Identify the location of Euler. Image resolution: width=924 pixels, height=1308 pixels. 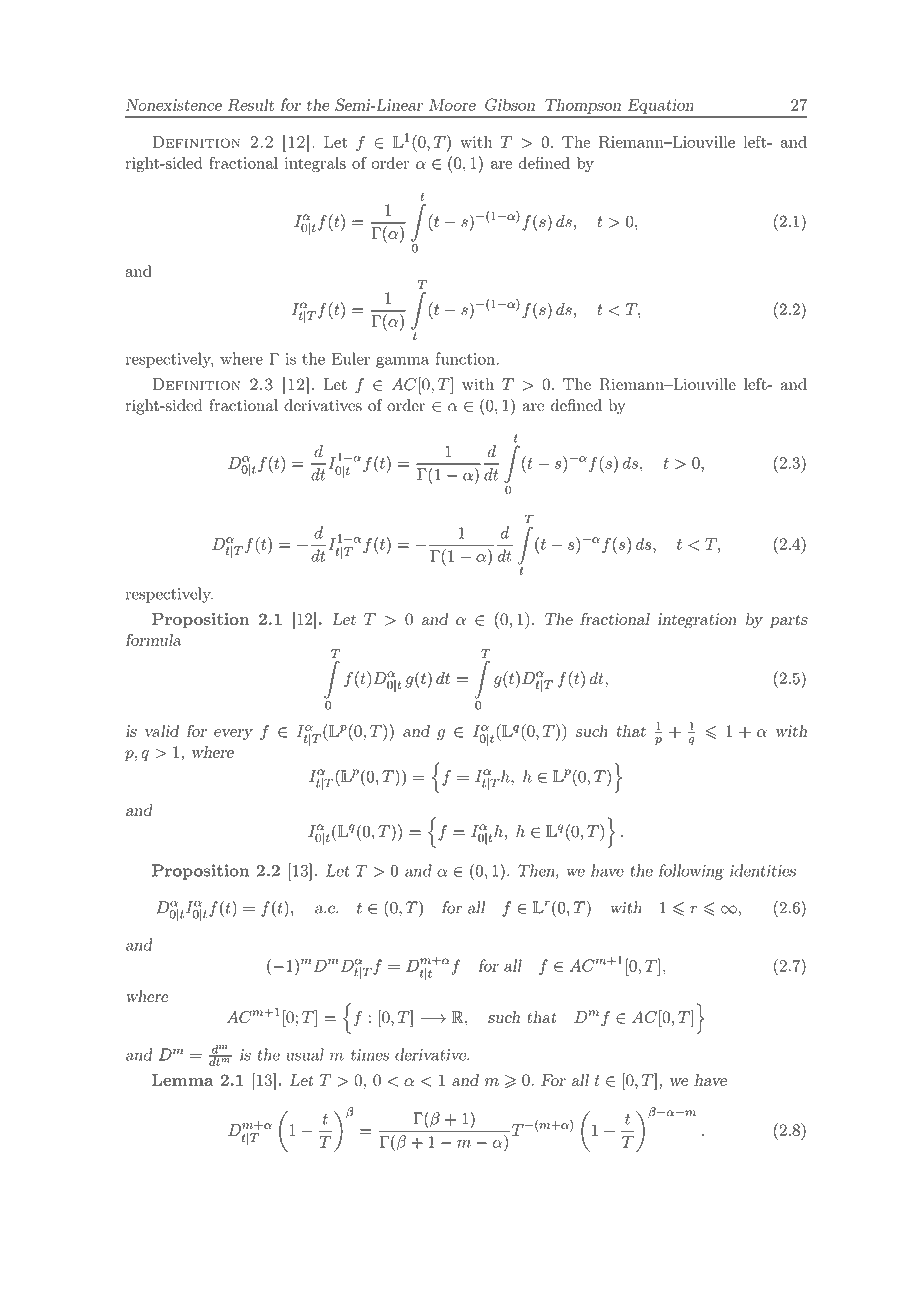
(351, 358).
